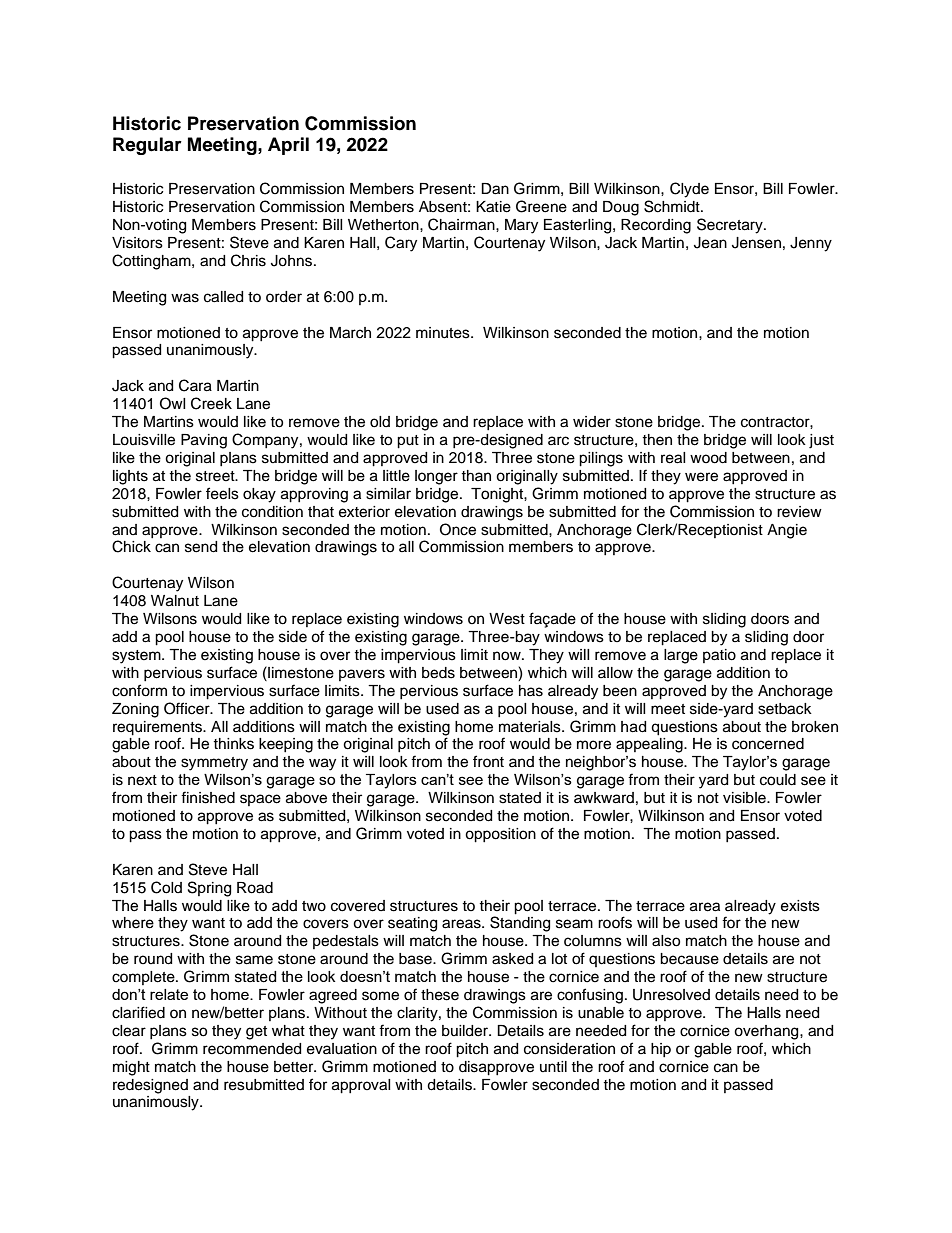  Describe the element at coordinates (488, 761) in the screenshot. I see `front` at that location.
